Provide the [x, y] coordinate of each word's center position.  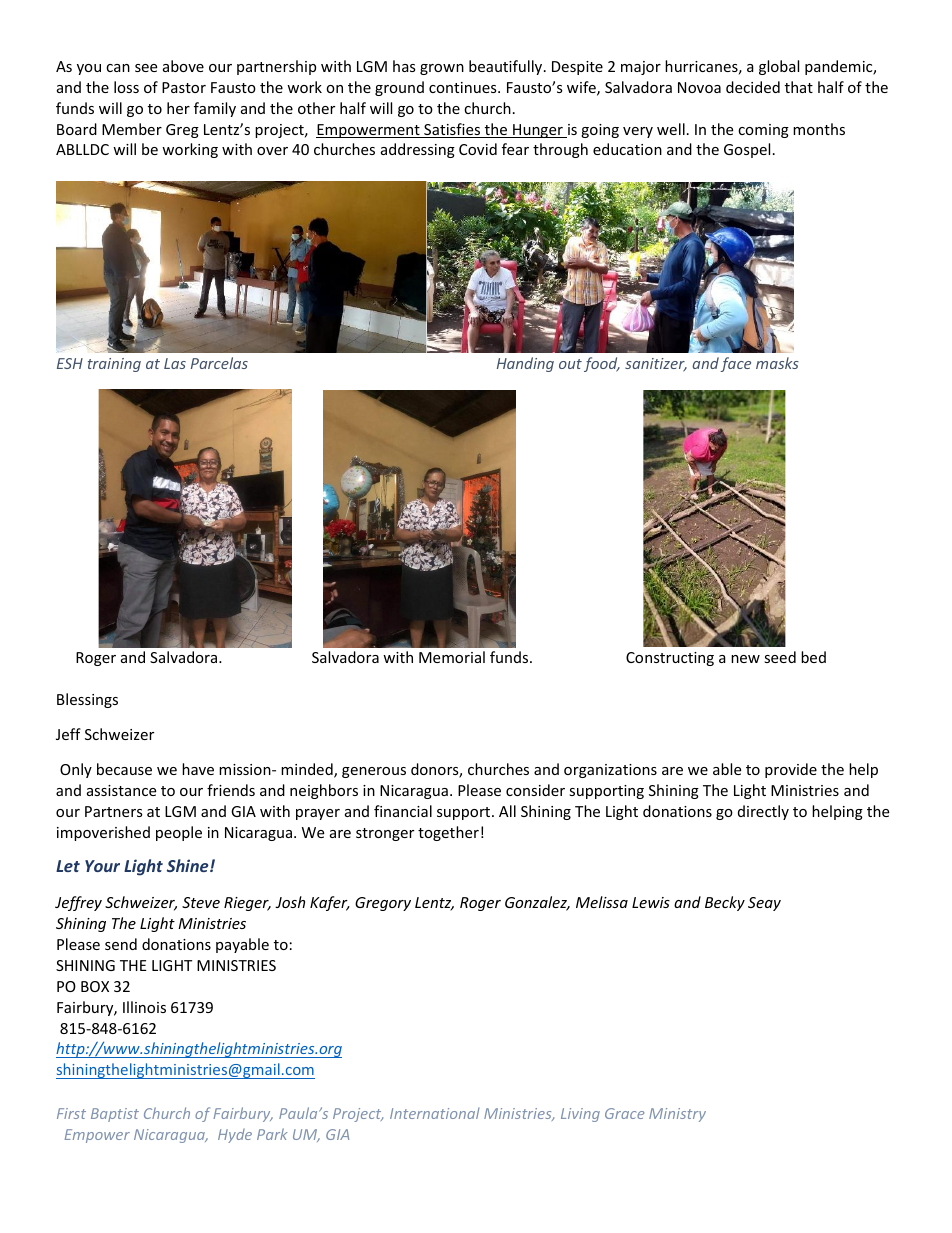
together [448, 833]
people [179, 833]
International [435, 1113]
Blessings [87, 700]
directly [763, 812]
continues [464, 87]
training [114, 365]
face [735, 364]
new [745, 659]
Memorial [452, 657]
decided [753, 87]
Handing [525, 364]
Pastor [184, 87]
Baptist [115, 1115]
